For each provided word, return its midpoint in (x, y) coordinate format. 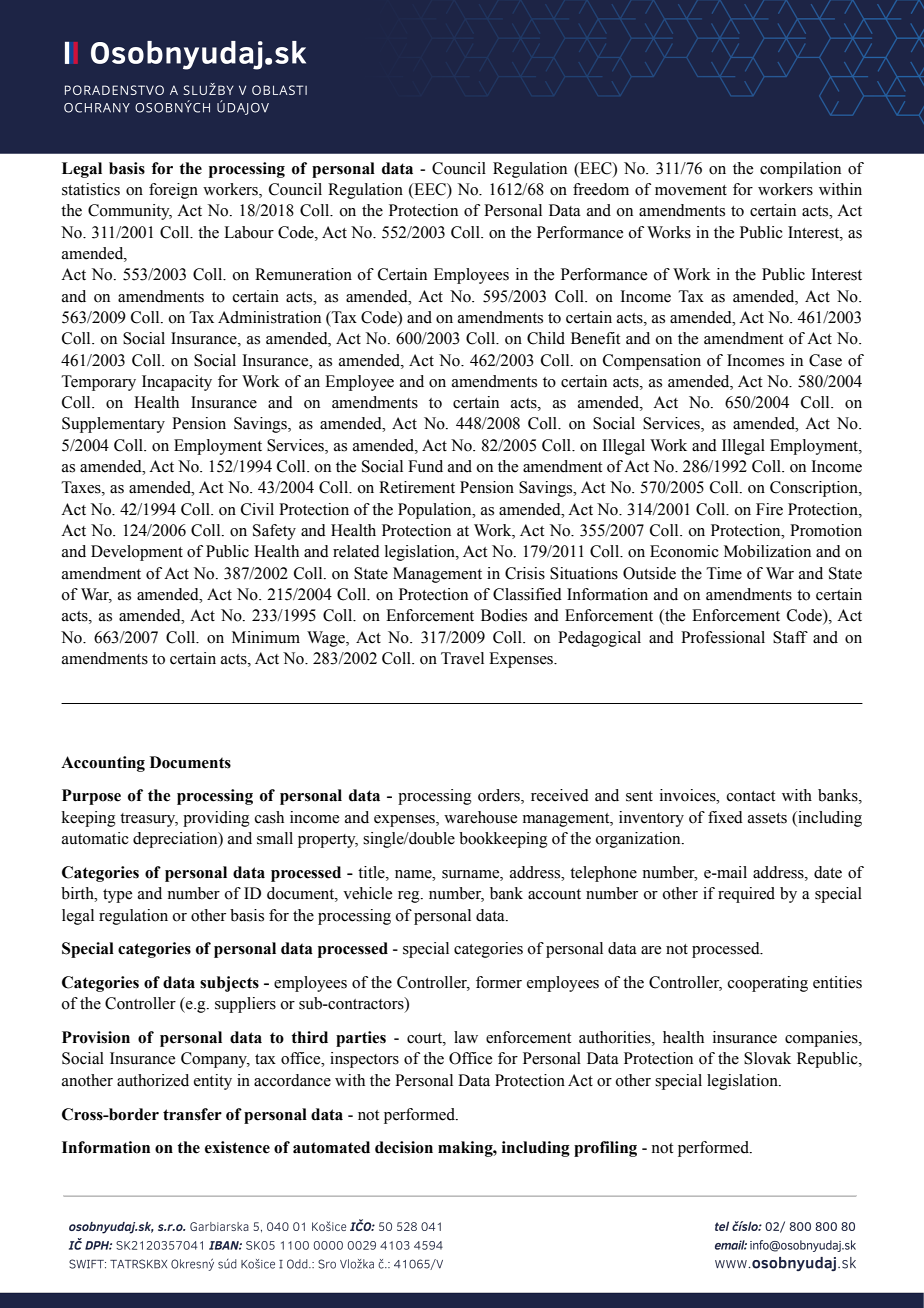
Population (436, 511)
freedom (601, 189)
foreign (173, 191)
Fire (769, 509)
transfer (192, 1114)
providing (216, 819)
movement (691, 190)
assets (767, 818)
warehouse (480, 817)
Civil (257, 509)
